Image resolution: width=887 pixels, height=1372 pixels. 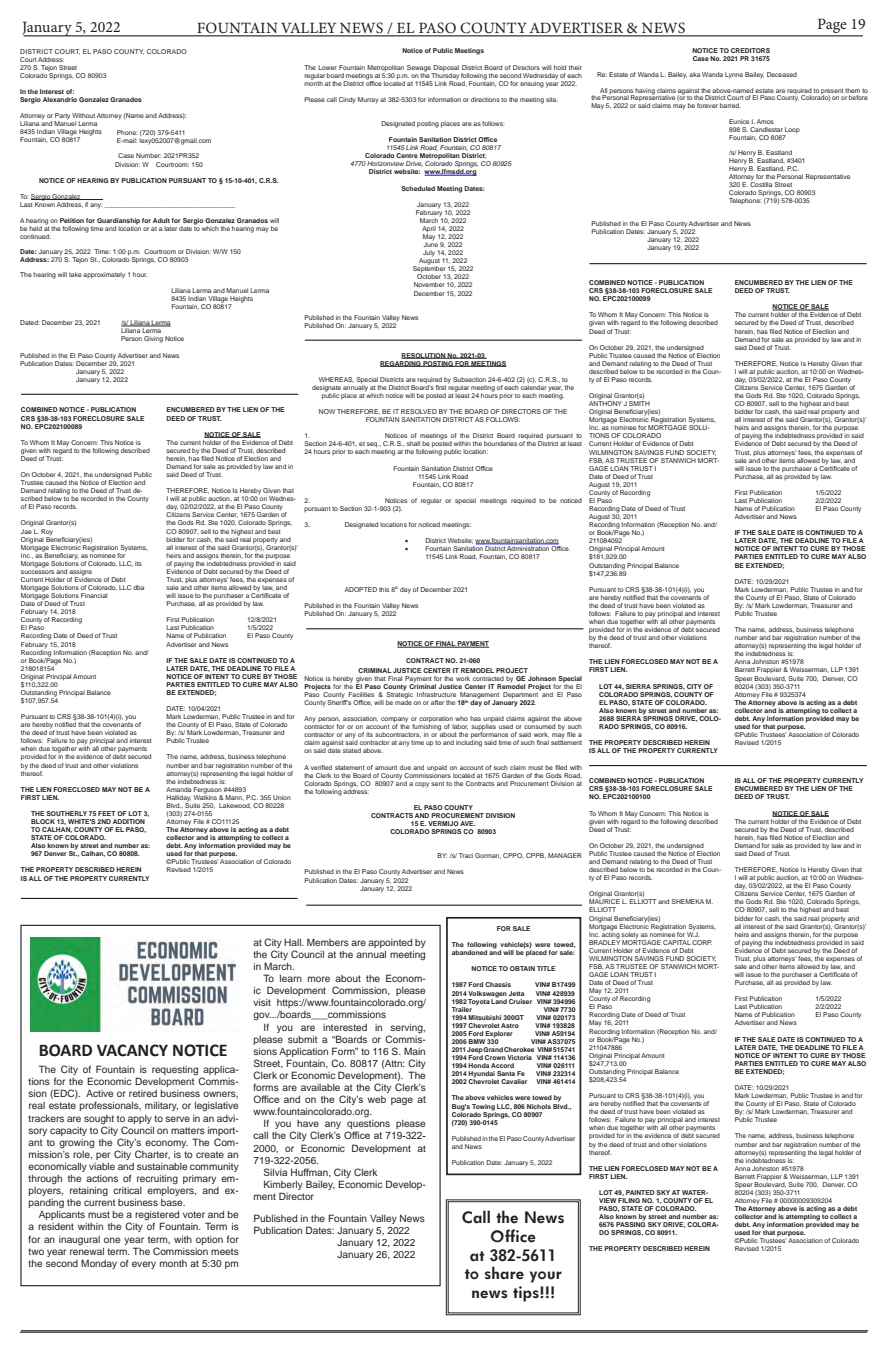 I want to click on MANAGER, so click(x=565, y=855).
